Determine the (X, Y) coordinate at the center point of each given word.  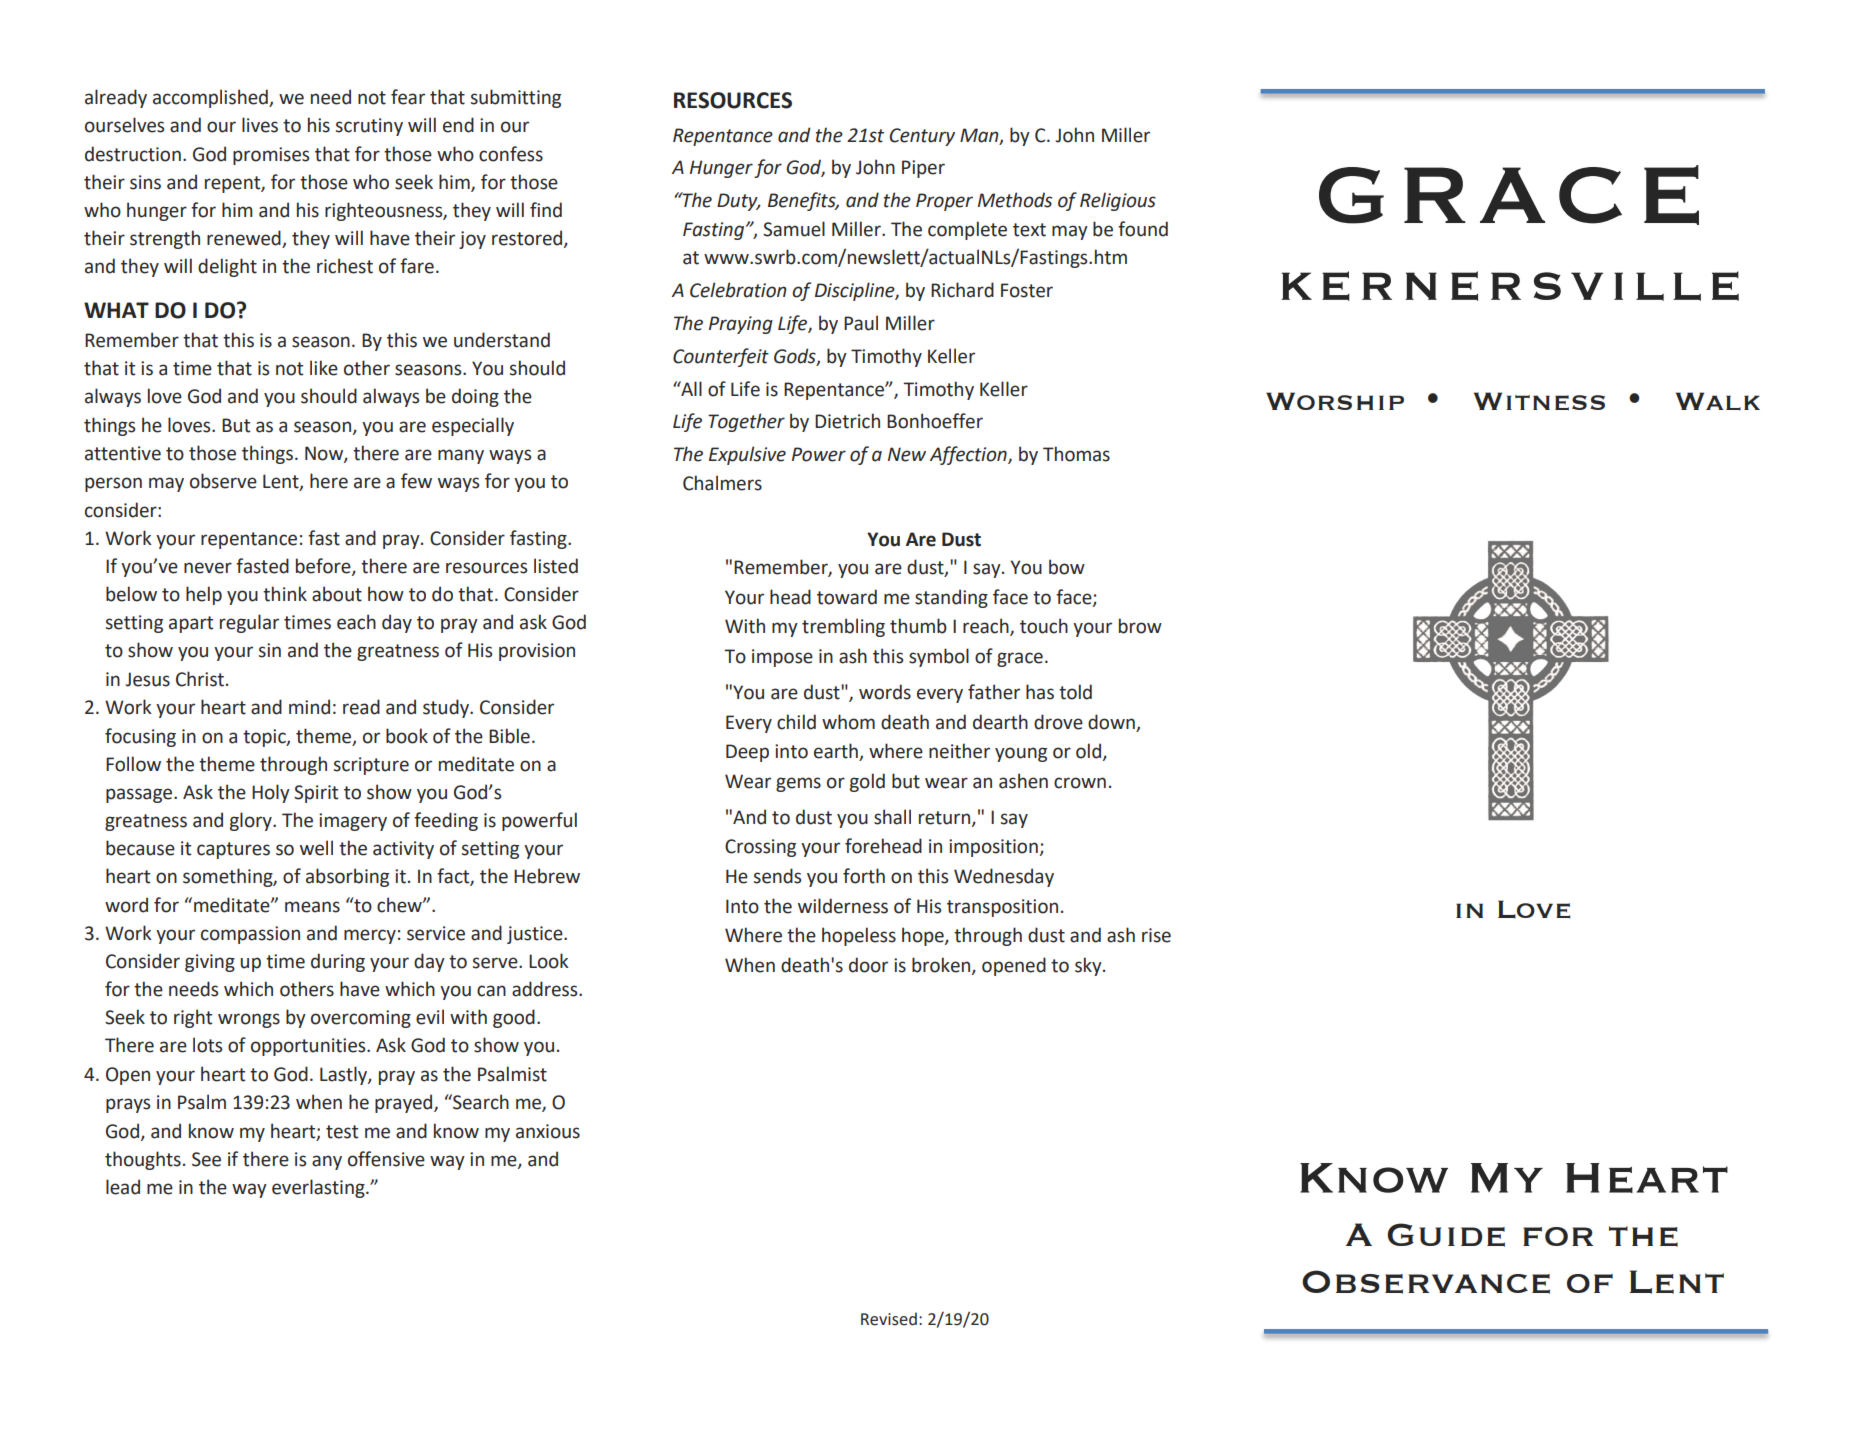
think (285, 594)
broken (942, 965)
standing (951, 598)
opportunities (309, 1047)
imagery (353, 822)
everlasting (319, 1188)
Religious (1118, 201)
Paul (861, 323)
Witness (1539, 401)
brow (1140, 626)
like (324, 368)
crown (1080, 783)
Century (922, 137)
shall (892, 817)
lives (260, 125)
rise (1156, 935)
